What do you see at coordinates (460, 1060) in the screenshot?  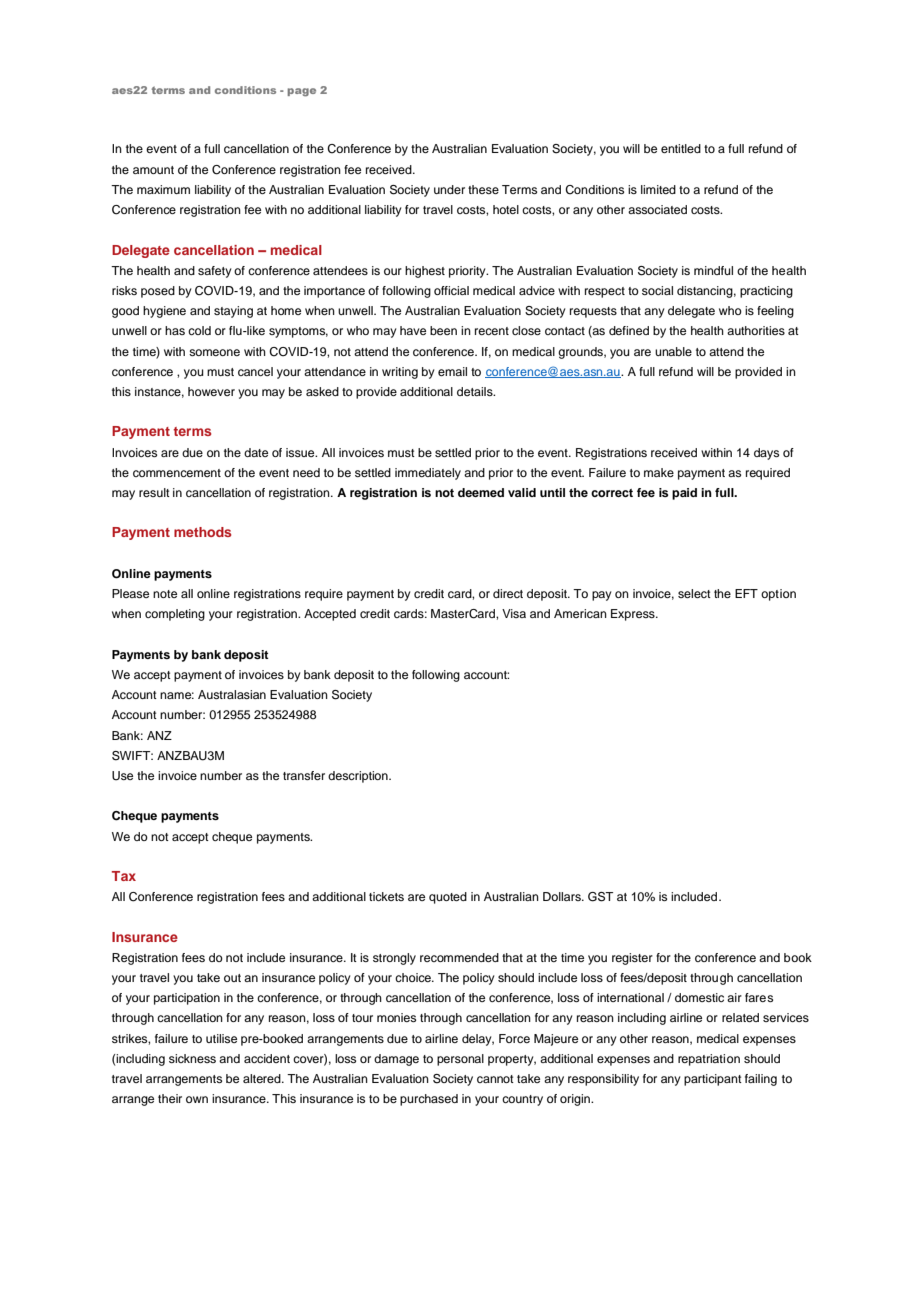 I see `personal` at bounding box center [460, 1060].
